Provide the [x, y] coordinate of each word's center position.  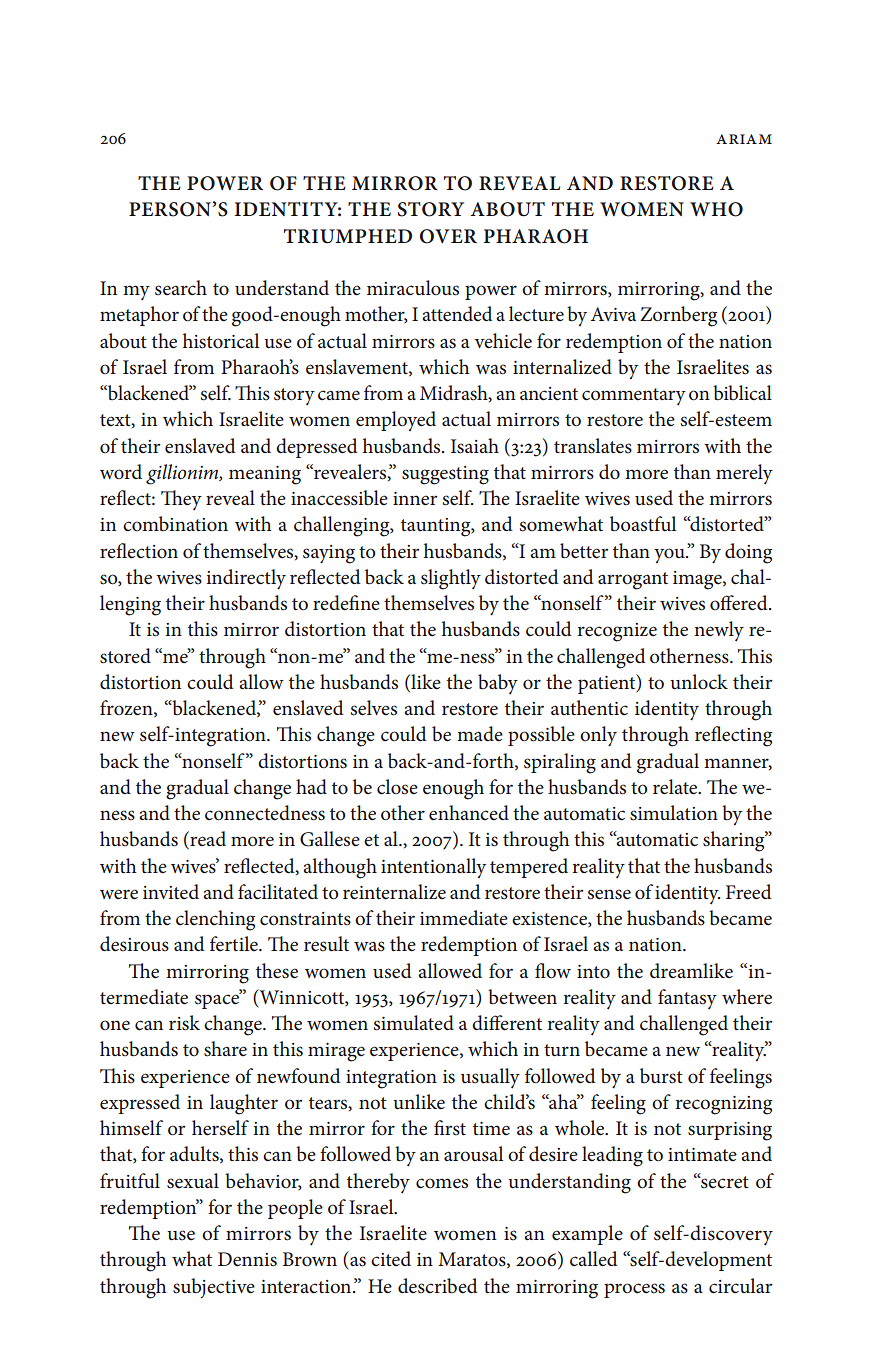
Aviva [613, 314]
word [121, 472]
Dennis [247, 1259]
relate [676, 787]
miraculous [413, 288]
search [181, 288]
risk [184, 1023]
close [397, 787]
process [634, 1290]
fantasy [687, 999]
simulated [414, 1023]
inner [415, 499]
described [438, 1286]
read [207, 840]
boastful [643, 524]
